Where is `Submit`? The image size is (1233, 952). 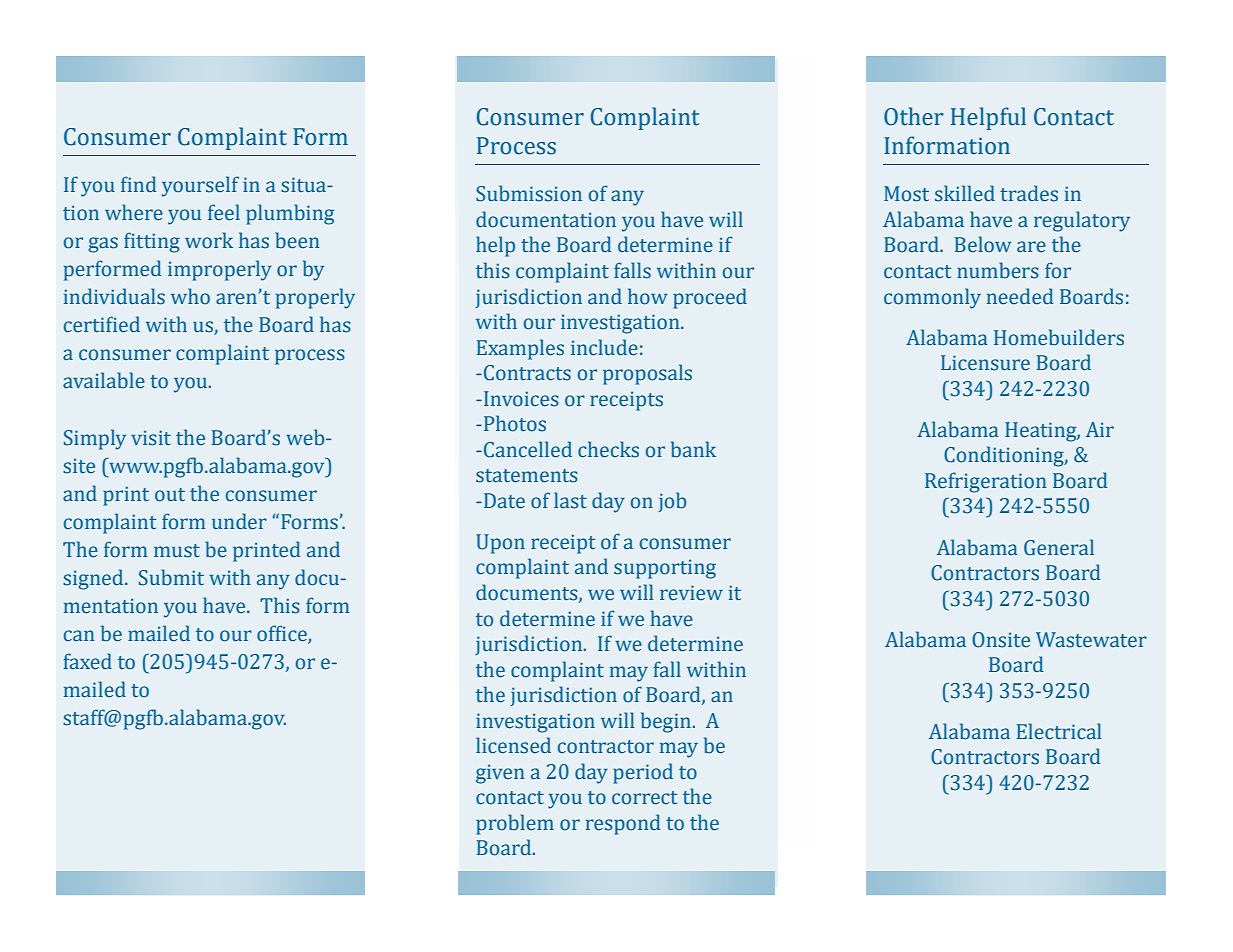
Submit is located at coordinates (171, 577).
